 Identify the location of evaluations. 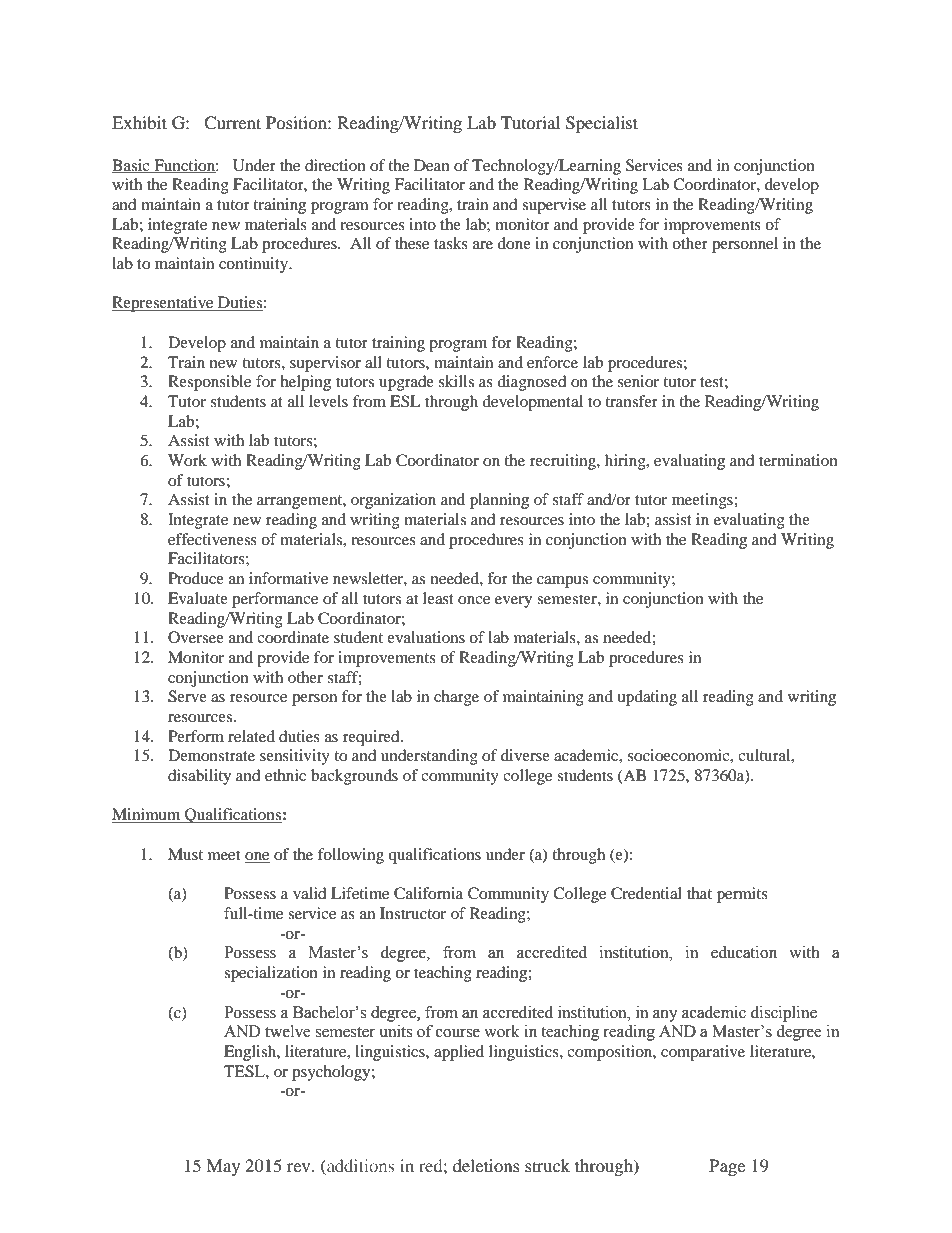
(426, 637).
